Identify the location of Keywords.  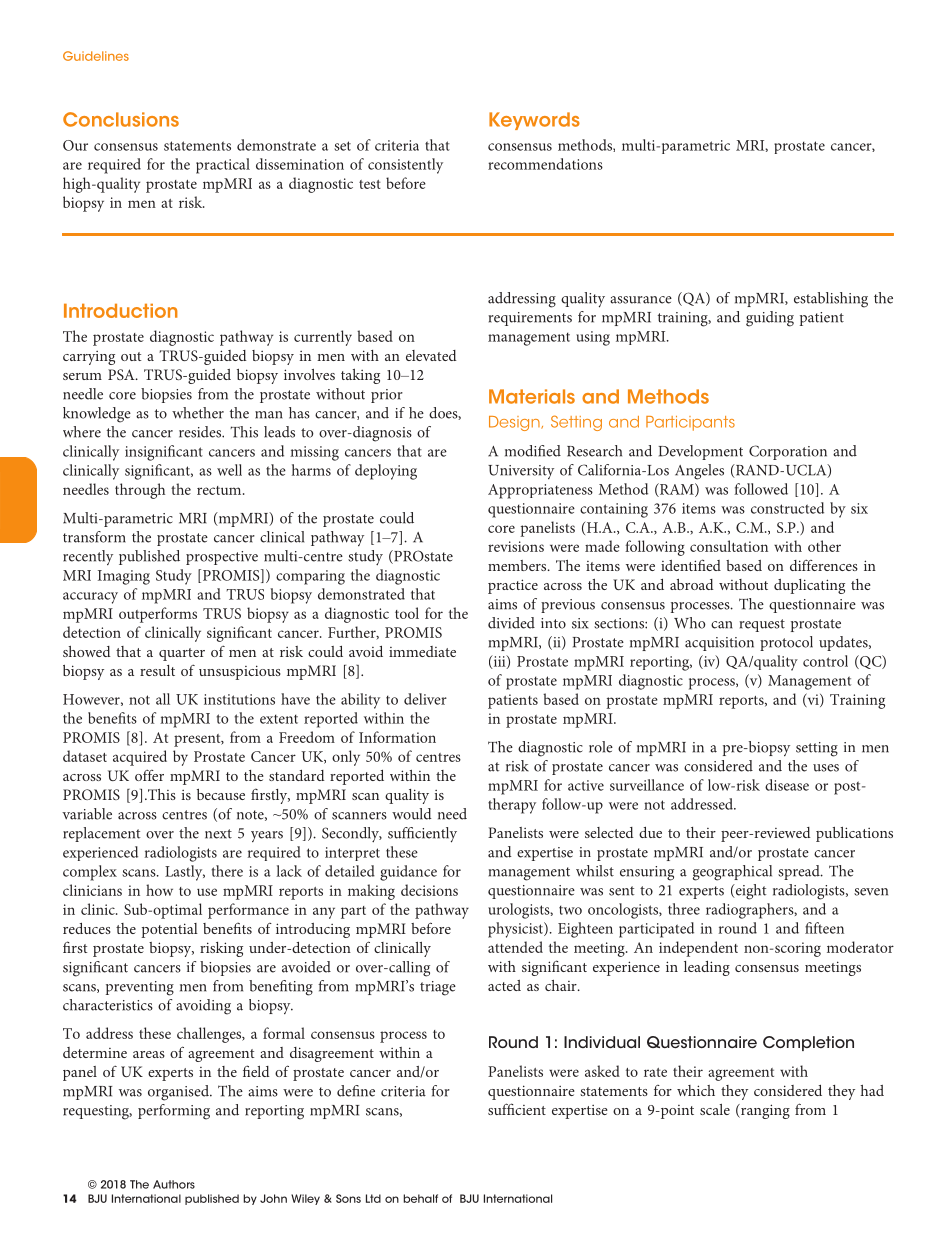
(534, 121).
